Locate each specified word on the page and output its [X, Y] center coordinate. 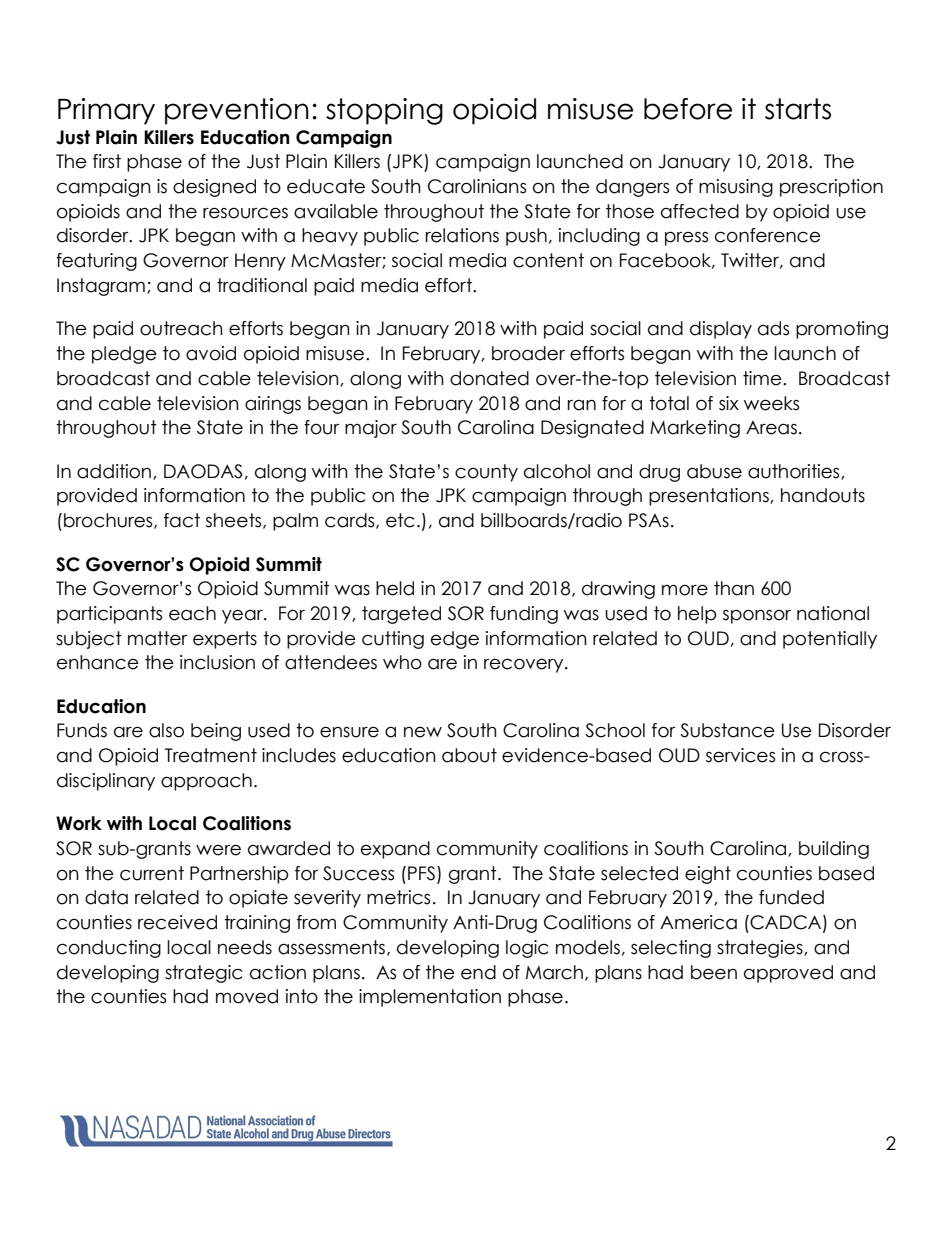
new [423, 732]
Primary [106, 111]
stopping [384, 111]
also [166, 730]
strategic [203, 974]
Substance [727, 730]
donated [489, 378]
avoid [211, 353]
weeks [771, 403]
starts [798, 109]
